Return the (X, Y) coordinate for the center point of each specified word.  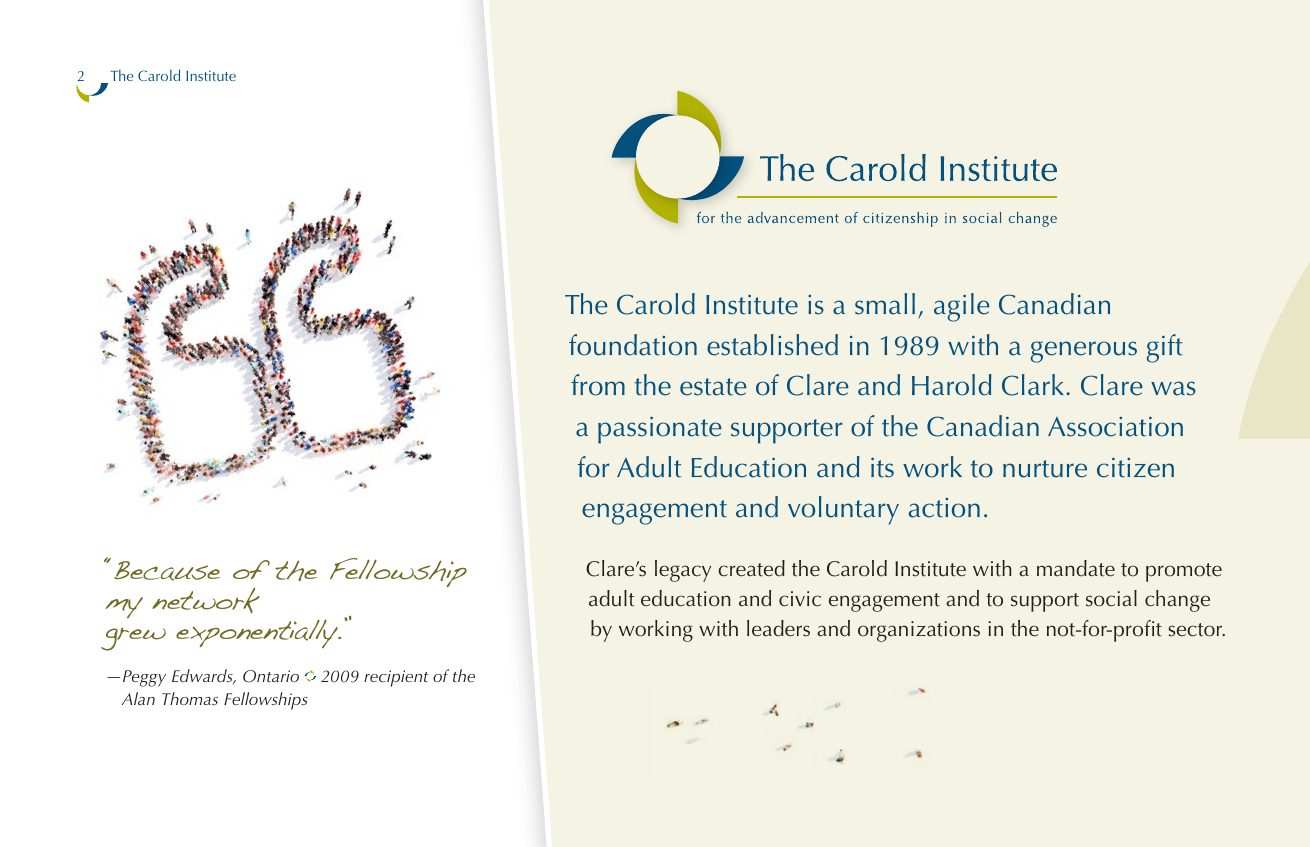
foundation (633, 345)
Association (1115, 426)
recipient (396, 678)
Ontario (271, 676)
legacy (683, 571)
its (882, 467)
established (772, 345)
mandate (1076, 568)
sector (1197, 630)
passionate (660, 430)
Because (167, 571)
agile (962, 307)
